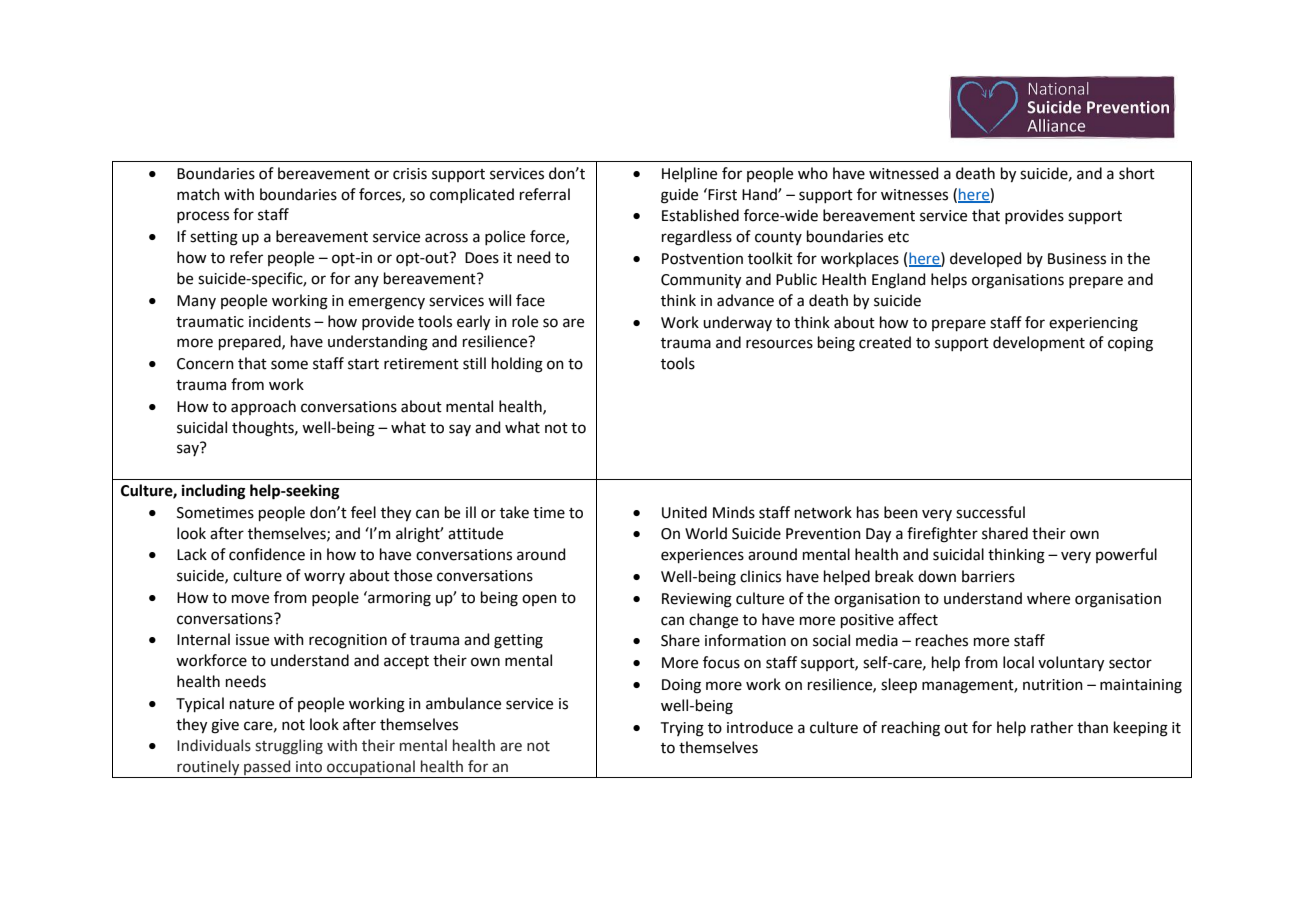 The height and width of the document is (924, 1308). Describe the element at coordinates (280, 321) in the document. I see `incidents` at that location.
